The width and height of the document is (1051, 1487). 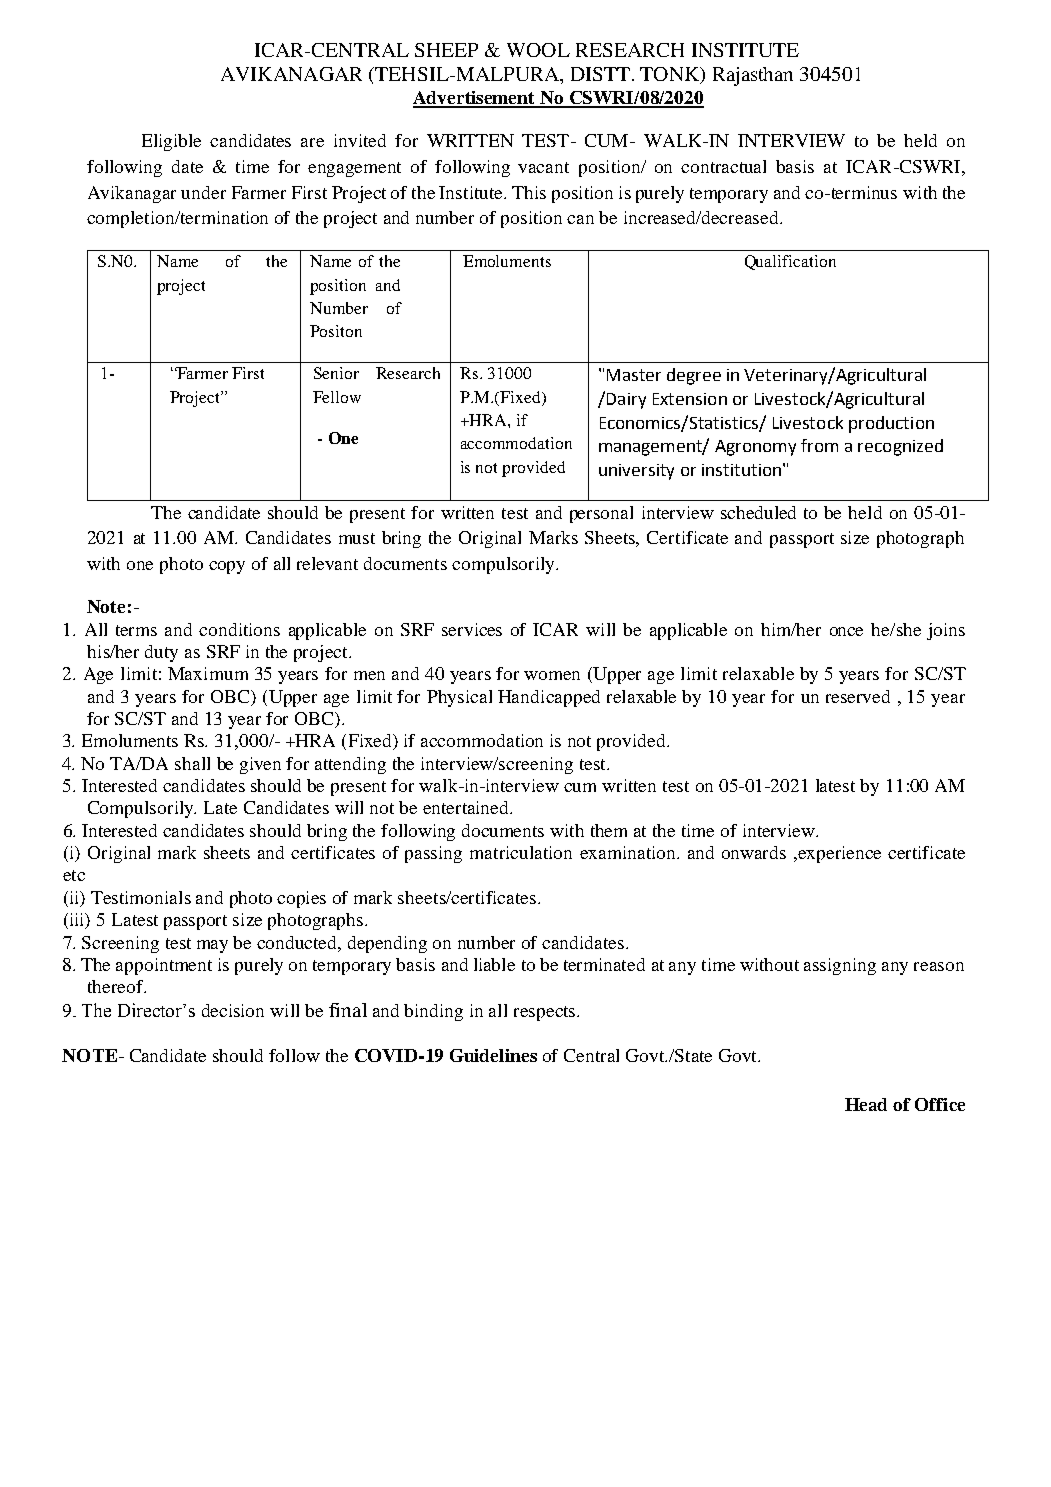 I want to click on Positon, so click(x=336, y=331).
